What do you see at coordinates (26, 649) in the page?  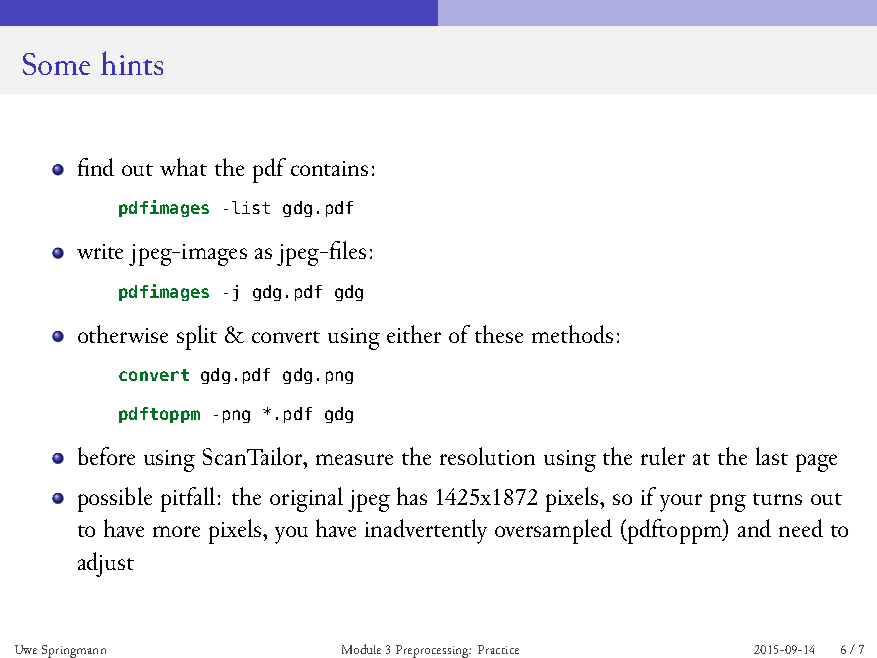 I see `Uwe` at bounding box center [26, 649].
